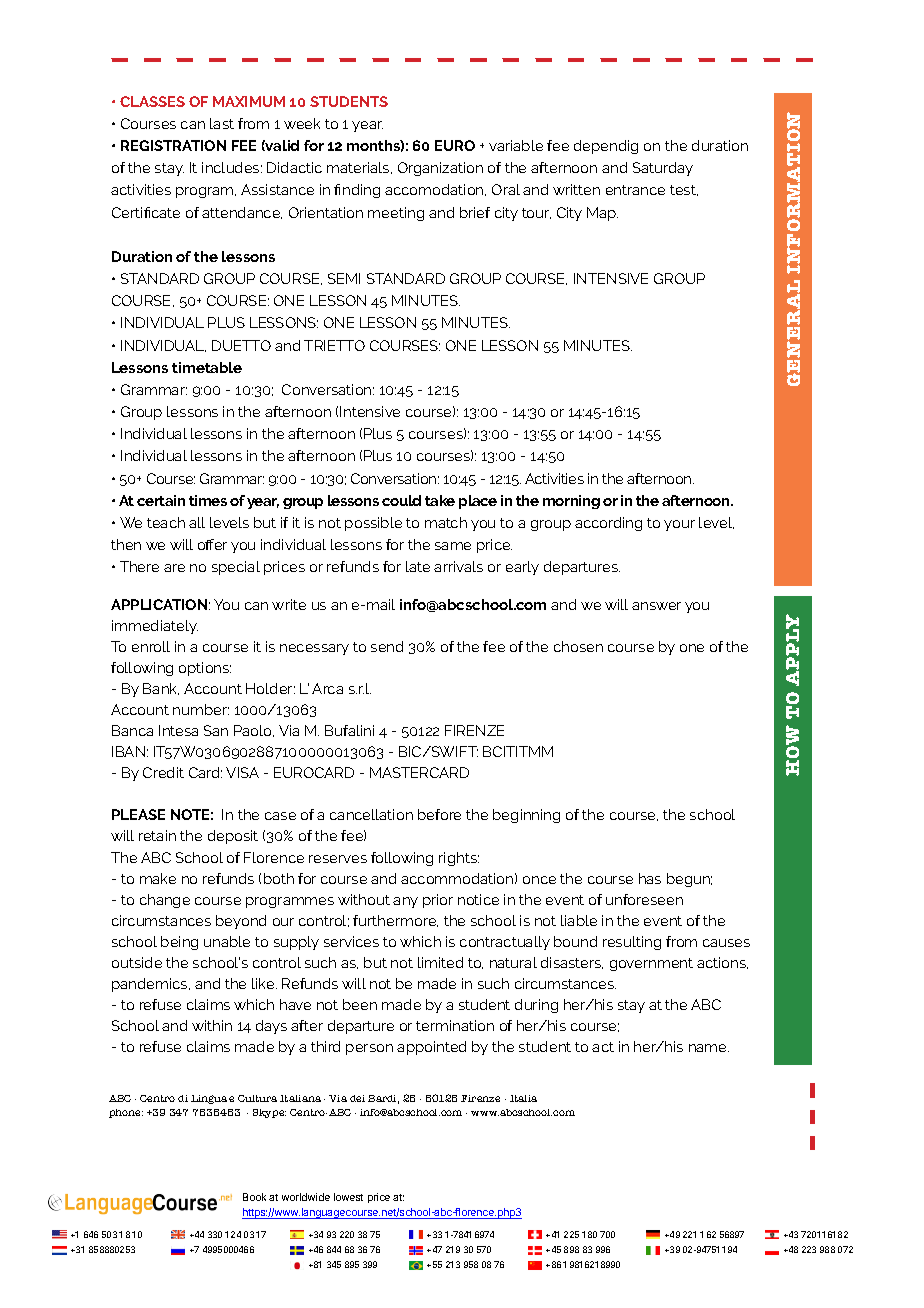 This page has width=924, height=1308. Describe the element at coordinates (650, 878) in the page. I see `has` at that location.
